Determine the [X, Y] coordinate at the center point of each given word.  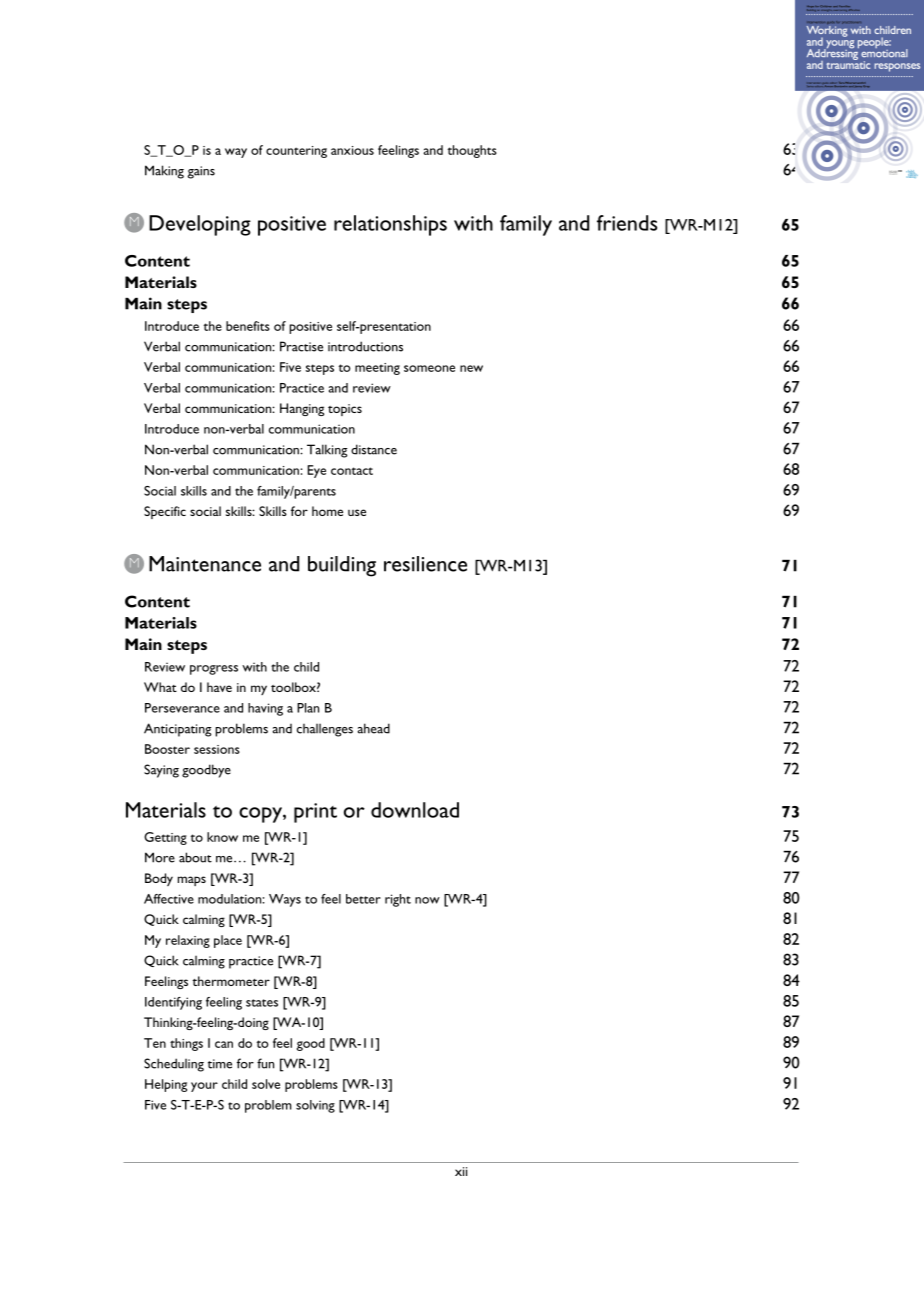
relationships [390, 225]
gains [201, 172]
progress [214, 670]
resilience [425, 564]
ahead [374, 728]
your [204, 1087]
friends [627, 223]
